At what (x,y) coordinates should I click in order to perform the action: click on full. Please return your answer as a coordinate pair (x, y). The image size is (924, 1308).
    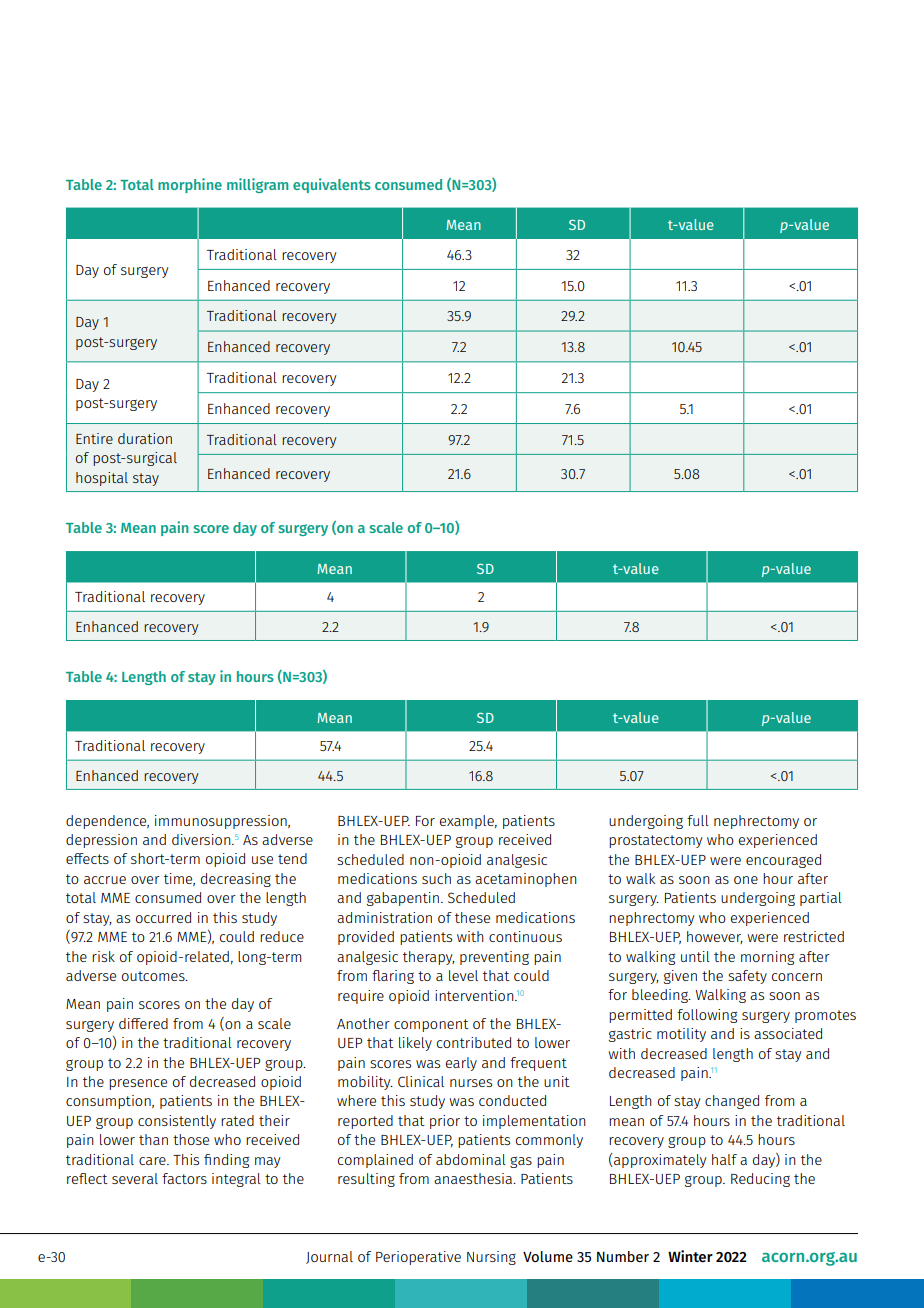
    Looking at the image, I should click on (698, 820).
